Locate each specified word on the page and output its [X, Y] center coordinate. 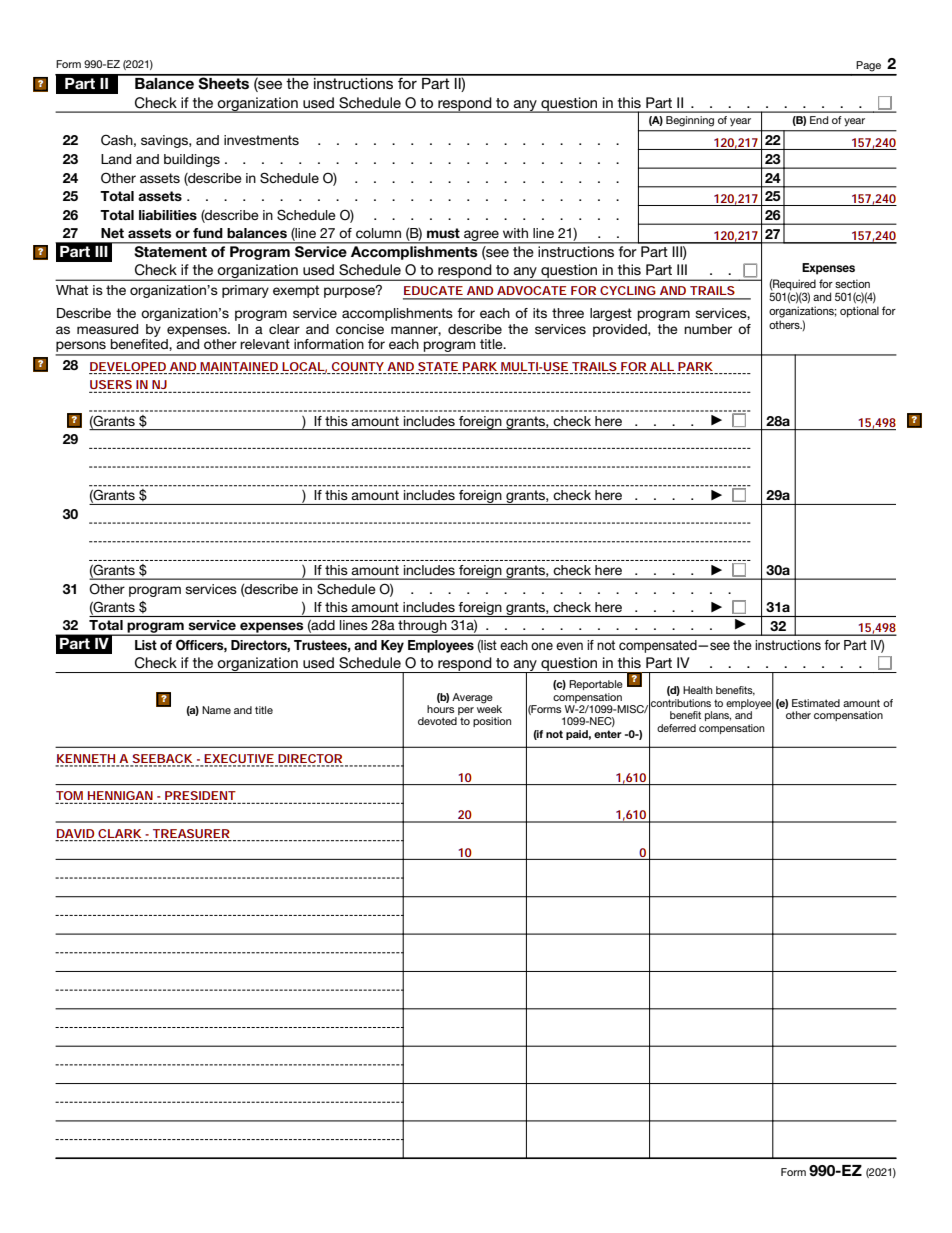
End [819, 120]
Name [216, 710]
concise [360, 329]
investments [261, 140]
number [708, 329]
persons [81, 348]
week [489, 708]
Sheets [224, 82]
